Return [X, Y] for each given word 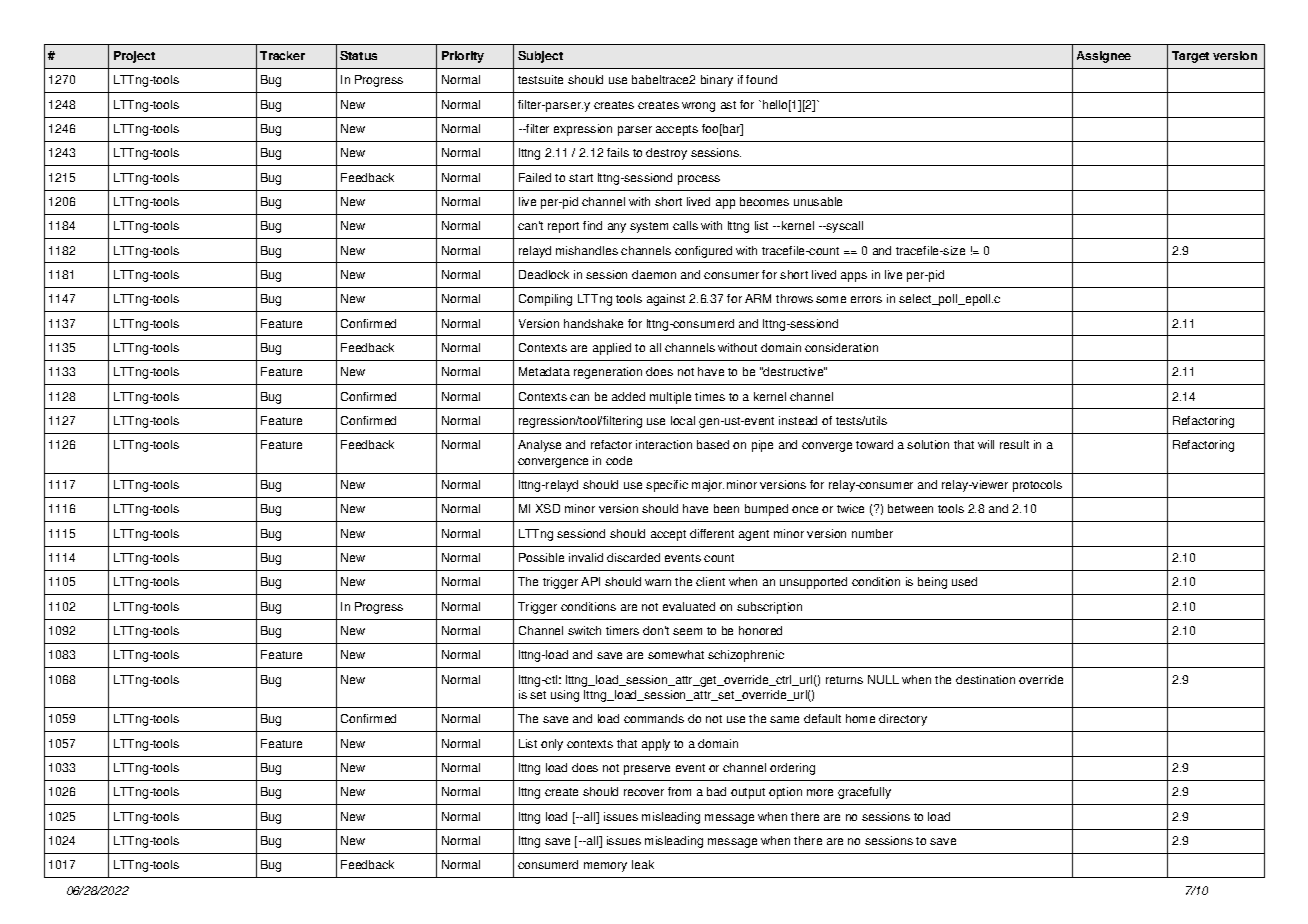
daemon [654, 274]
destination [985, 679]
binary [717, 81]
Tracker [282, 55]
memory [605, 867]
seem [687, 631]
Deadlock [544, 274]
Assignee [1104, 57]
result [1014, 444]
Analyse [539, 446]
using [565, 696]
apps [854, 277]
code [619, 460]
